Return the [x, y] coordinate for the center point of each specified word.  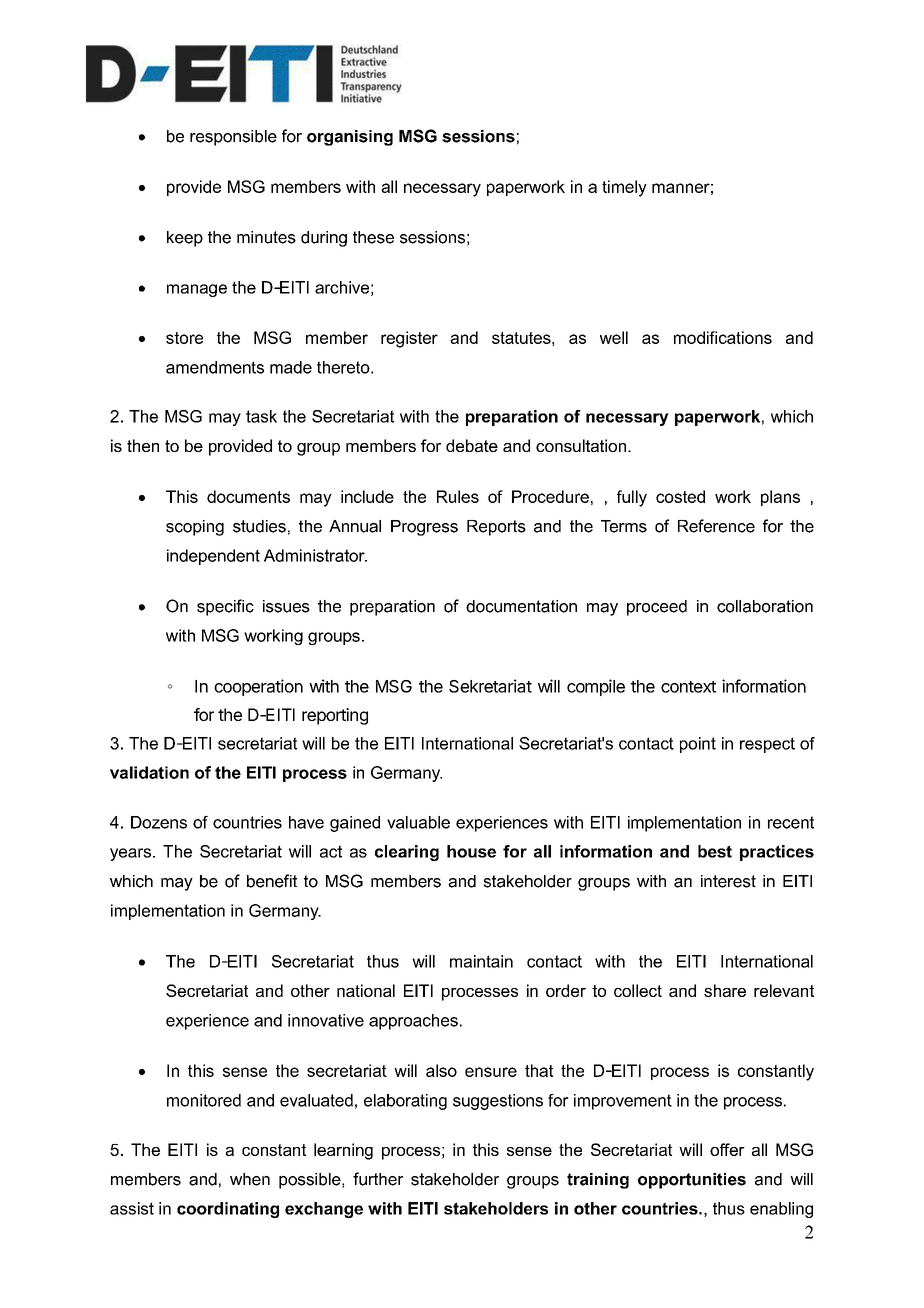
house [471, 851]
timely [624, 188]
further [378, 1179]
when [250, 1179]
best [715, 851]
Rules [458, 496]
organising [350, 138]
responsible [233, 138]
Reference [716, 526]
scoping [195, 528]
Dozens [159, 822]
